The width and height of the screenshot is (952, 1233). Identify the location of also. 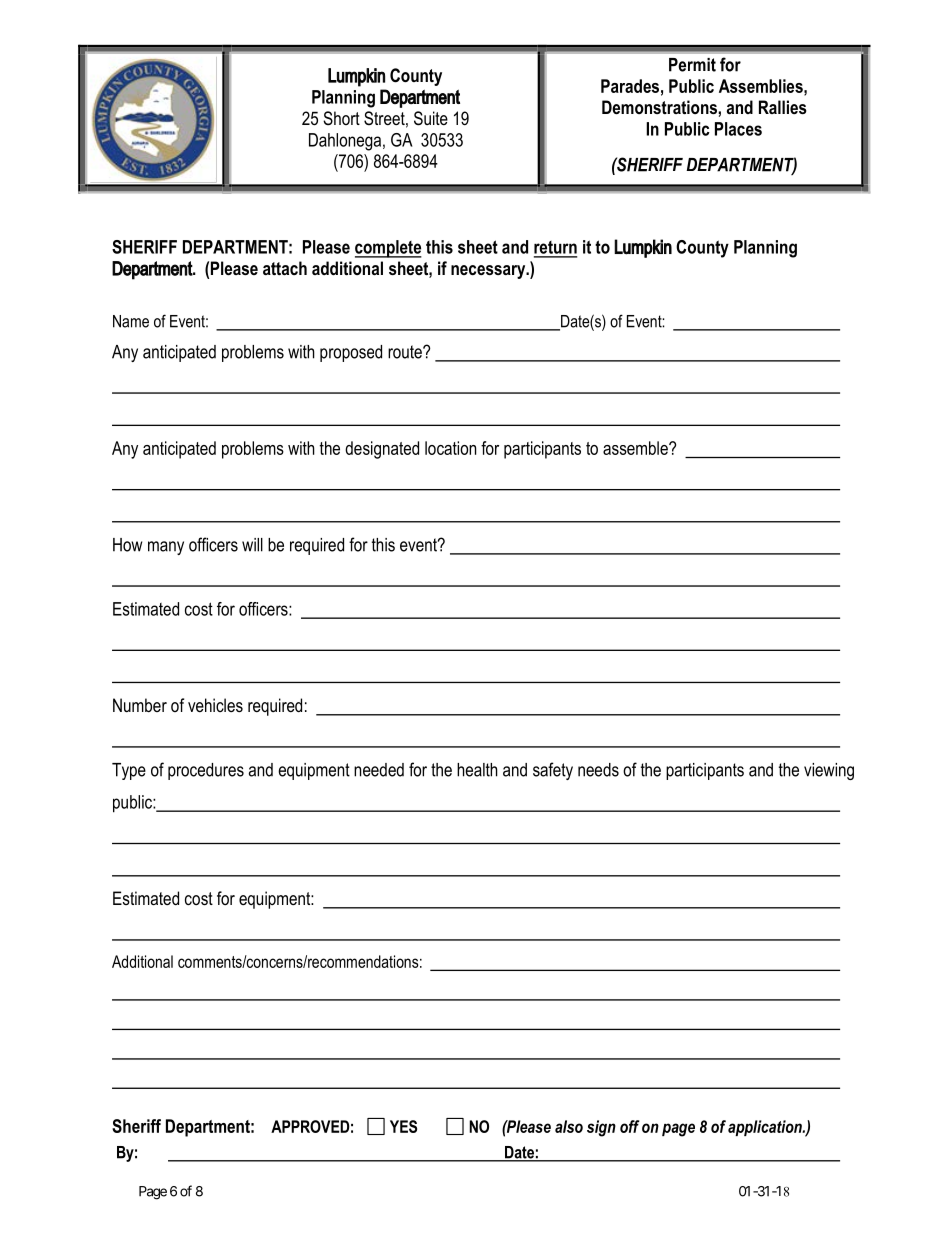
(569, 1126).
